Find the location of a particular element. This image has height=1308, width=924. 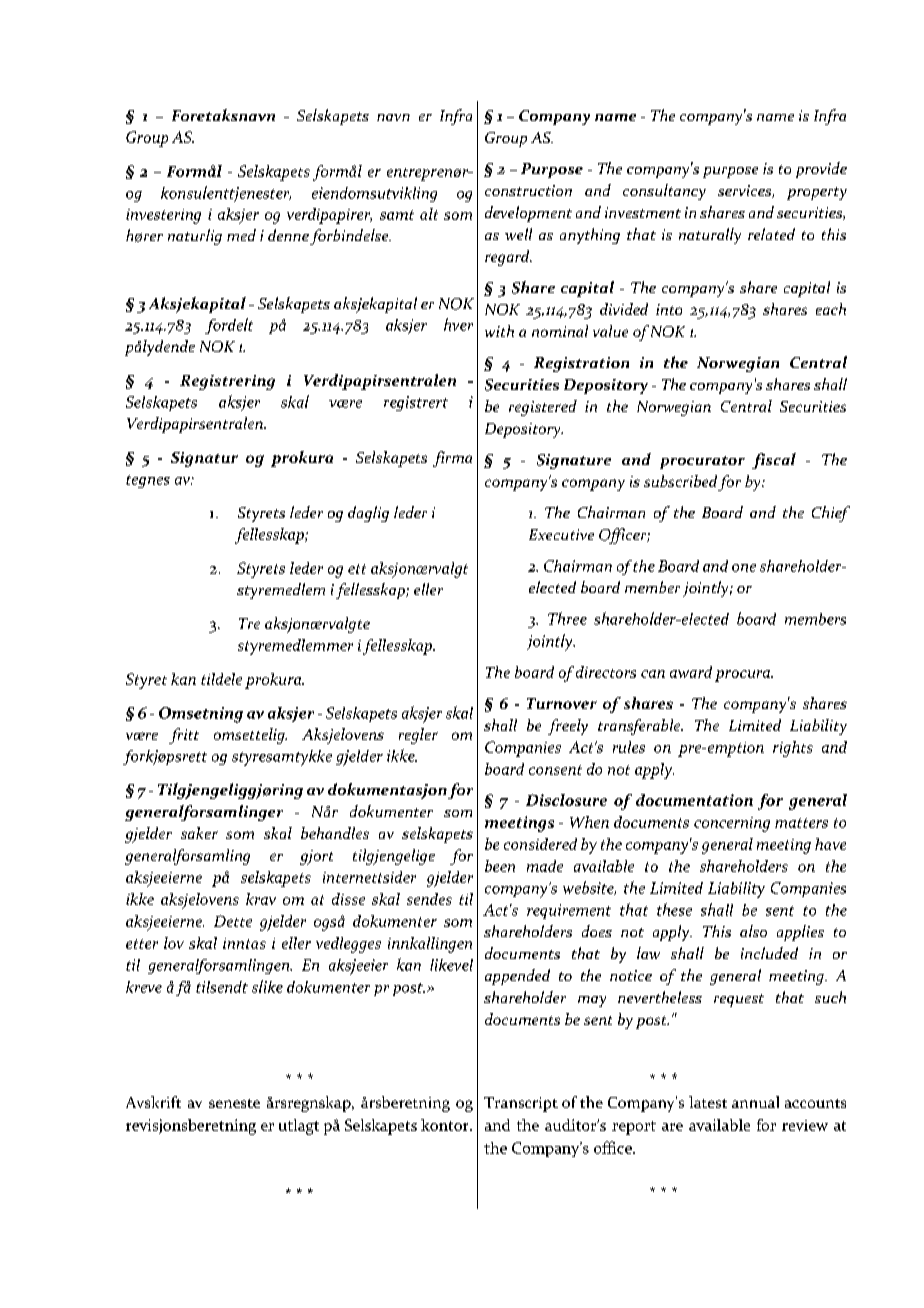

fiscal is located at coordinates (774, 461).
